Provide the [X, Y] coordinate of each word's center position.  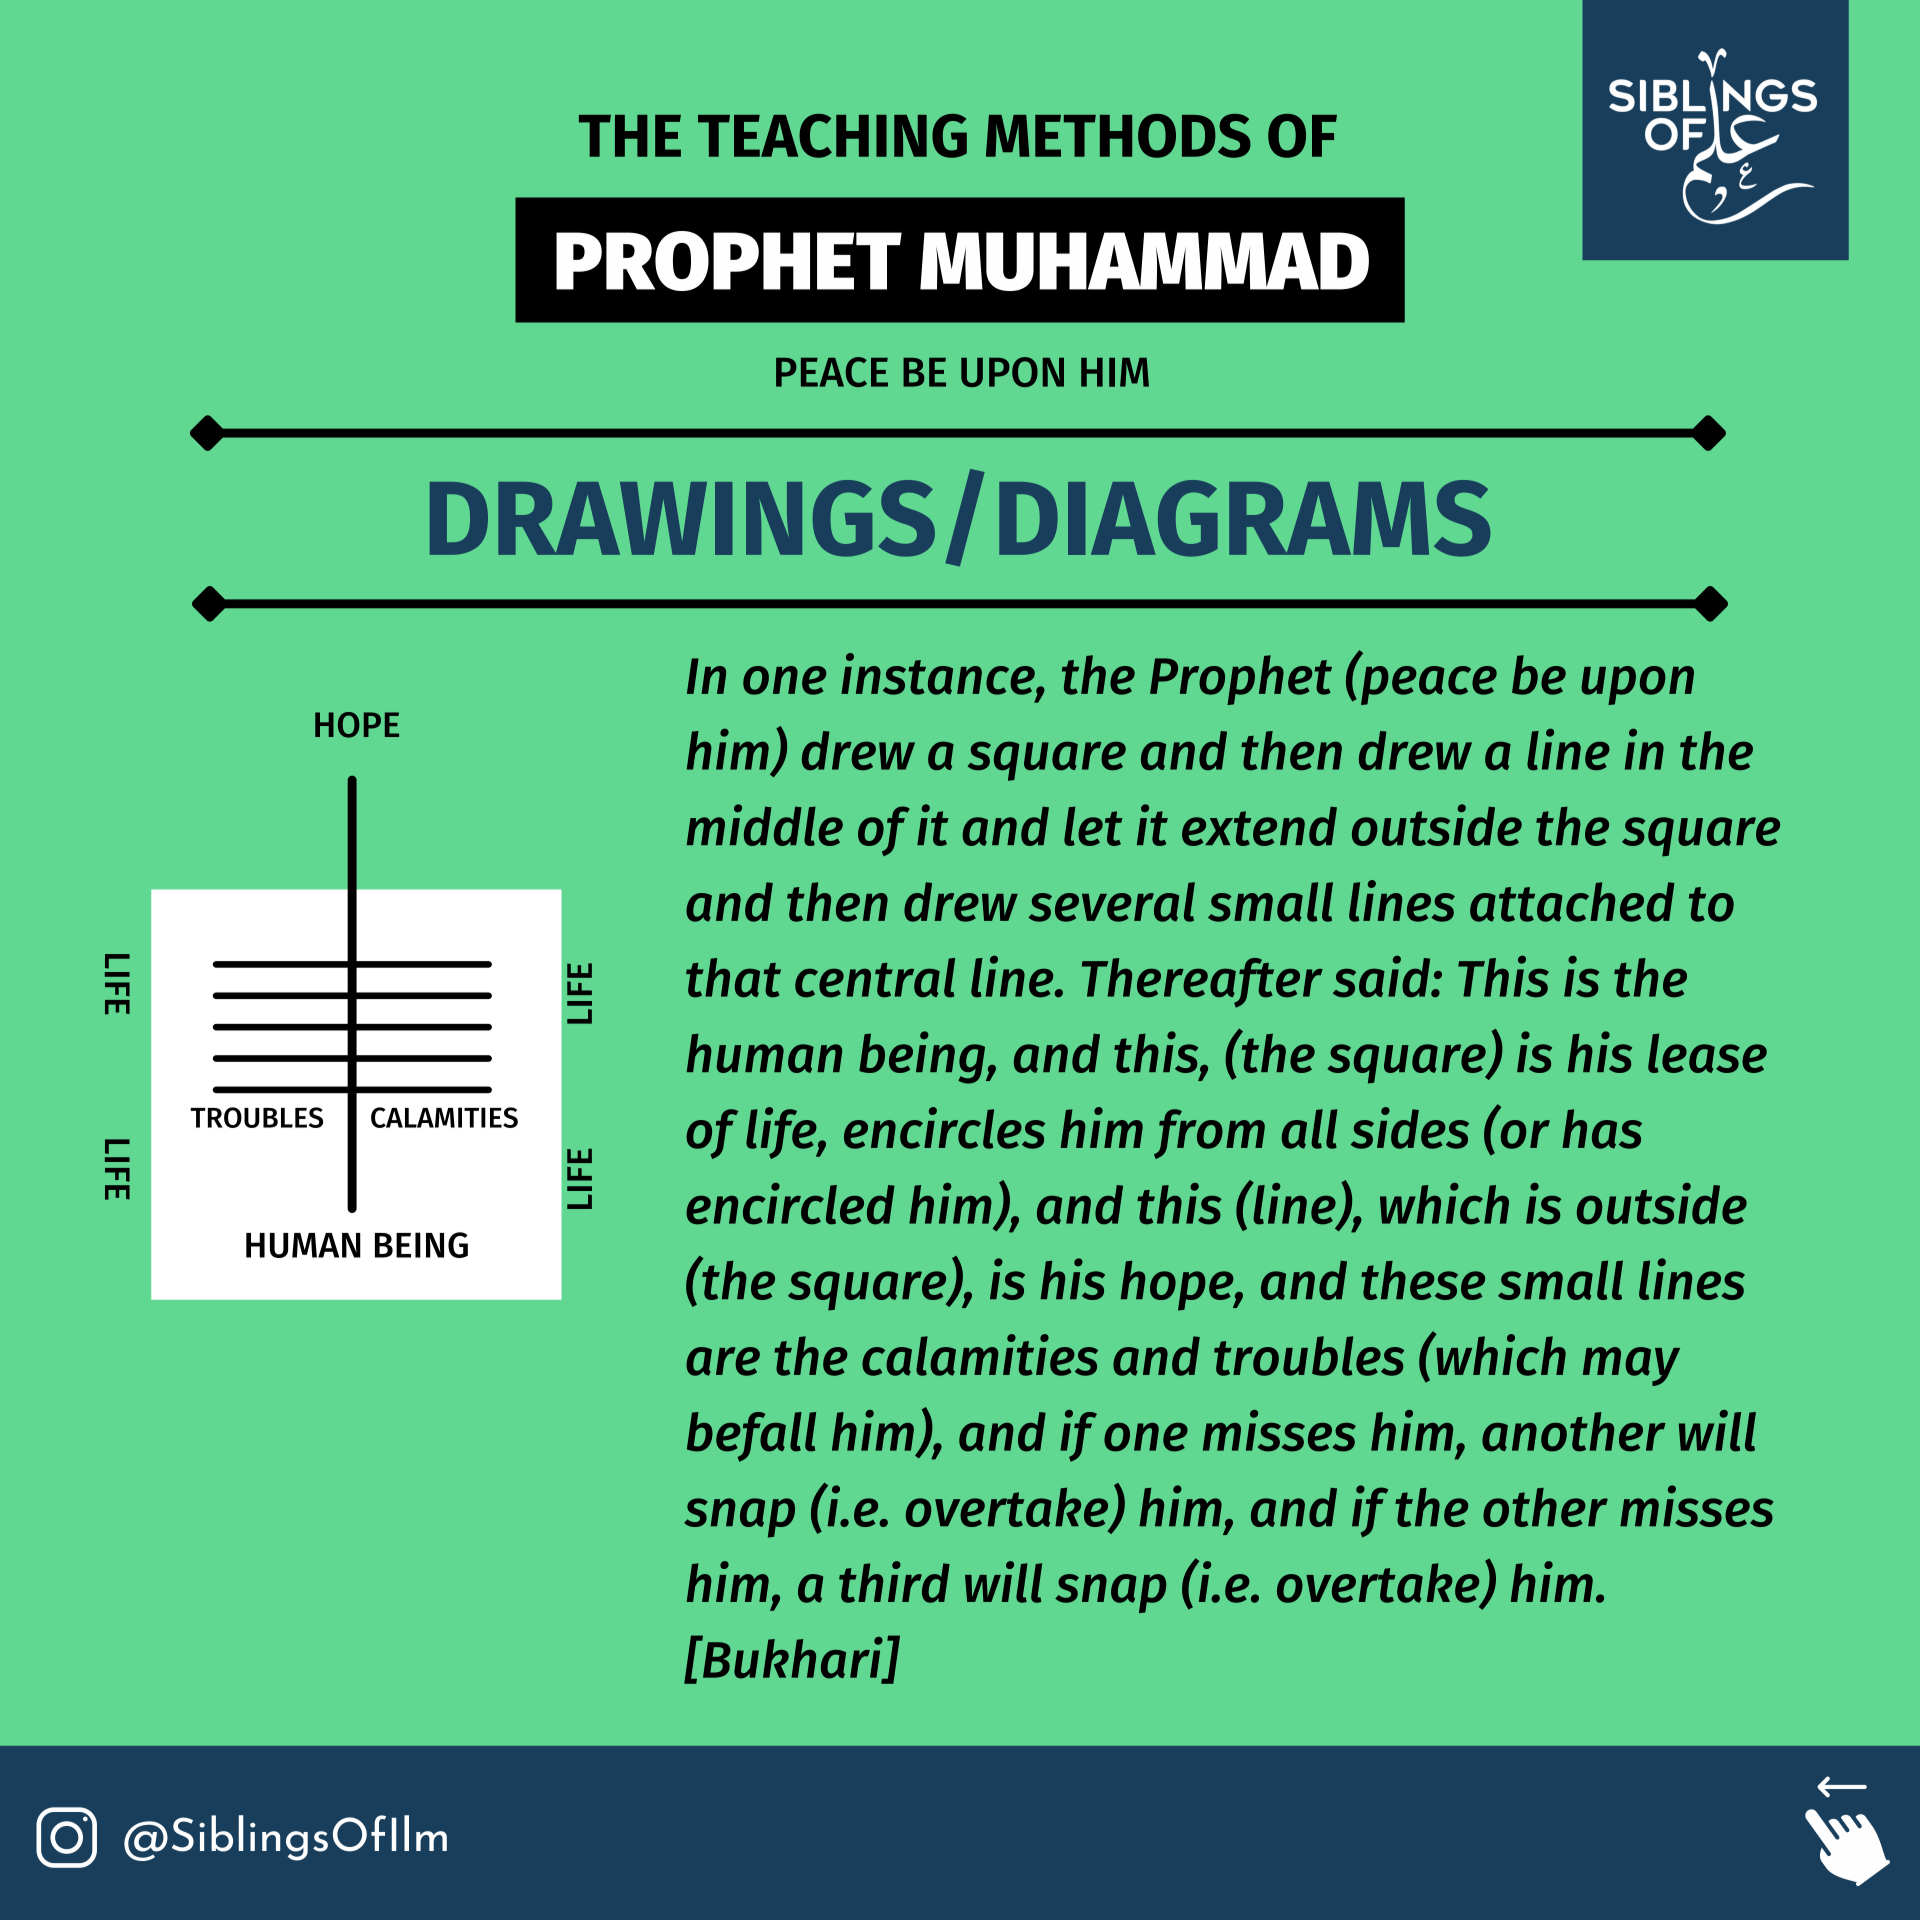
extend [1259, 826]
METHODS [1118, 136]
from [1209, 1134]
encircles [944, 1128]
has [1602, 1129]
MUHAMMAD [1144, 261]
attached [1572, 902]
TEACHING [832, 136]
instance [939, 675]
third [894, 1582]
